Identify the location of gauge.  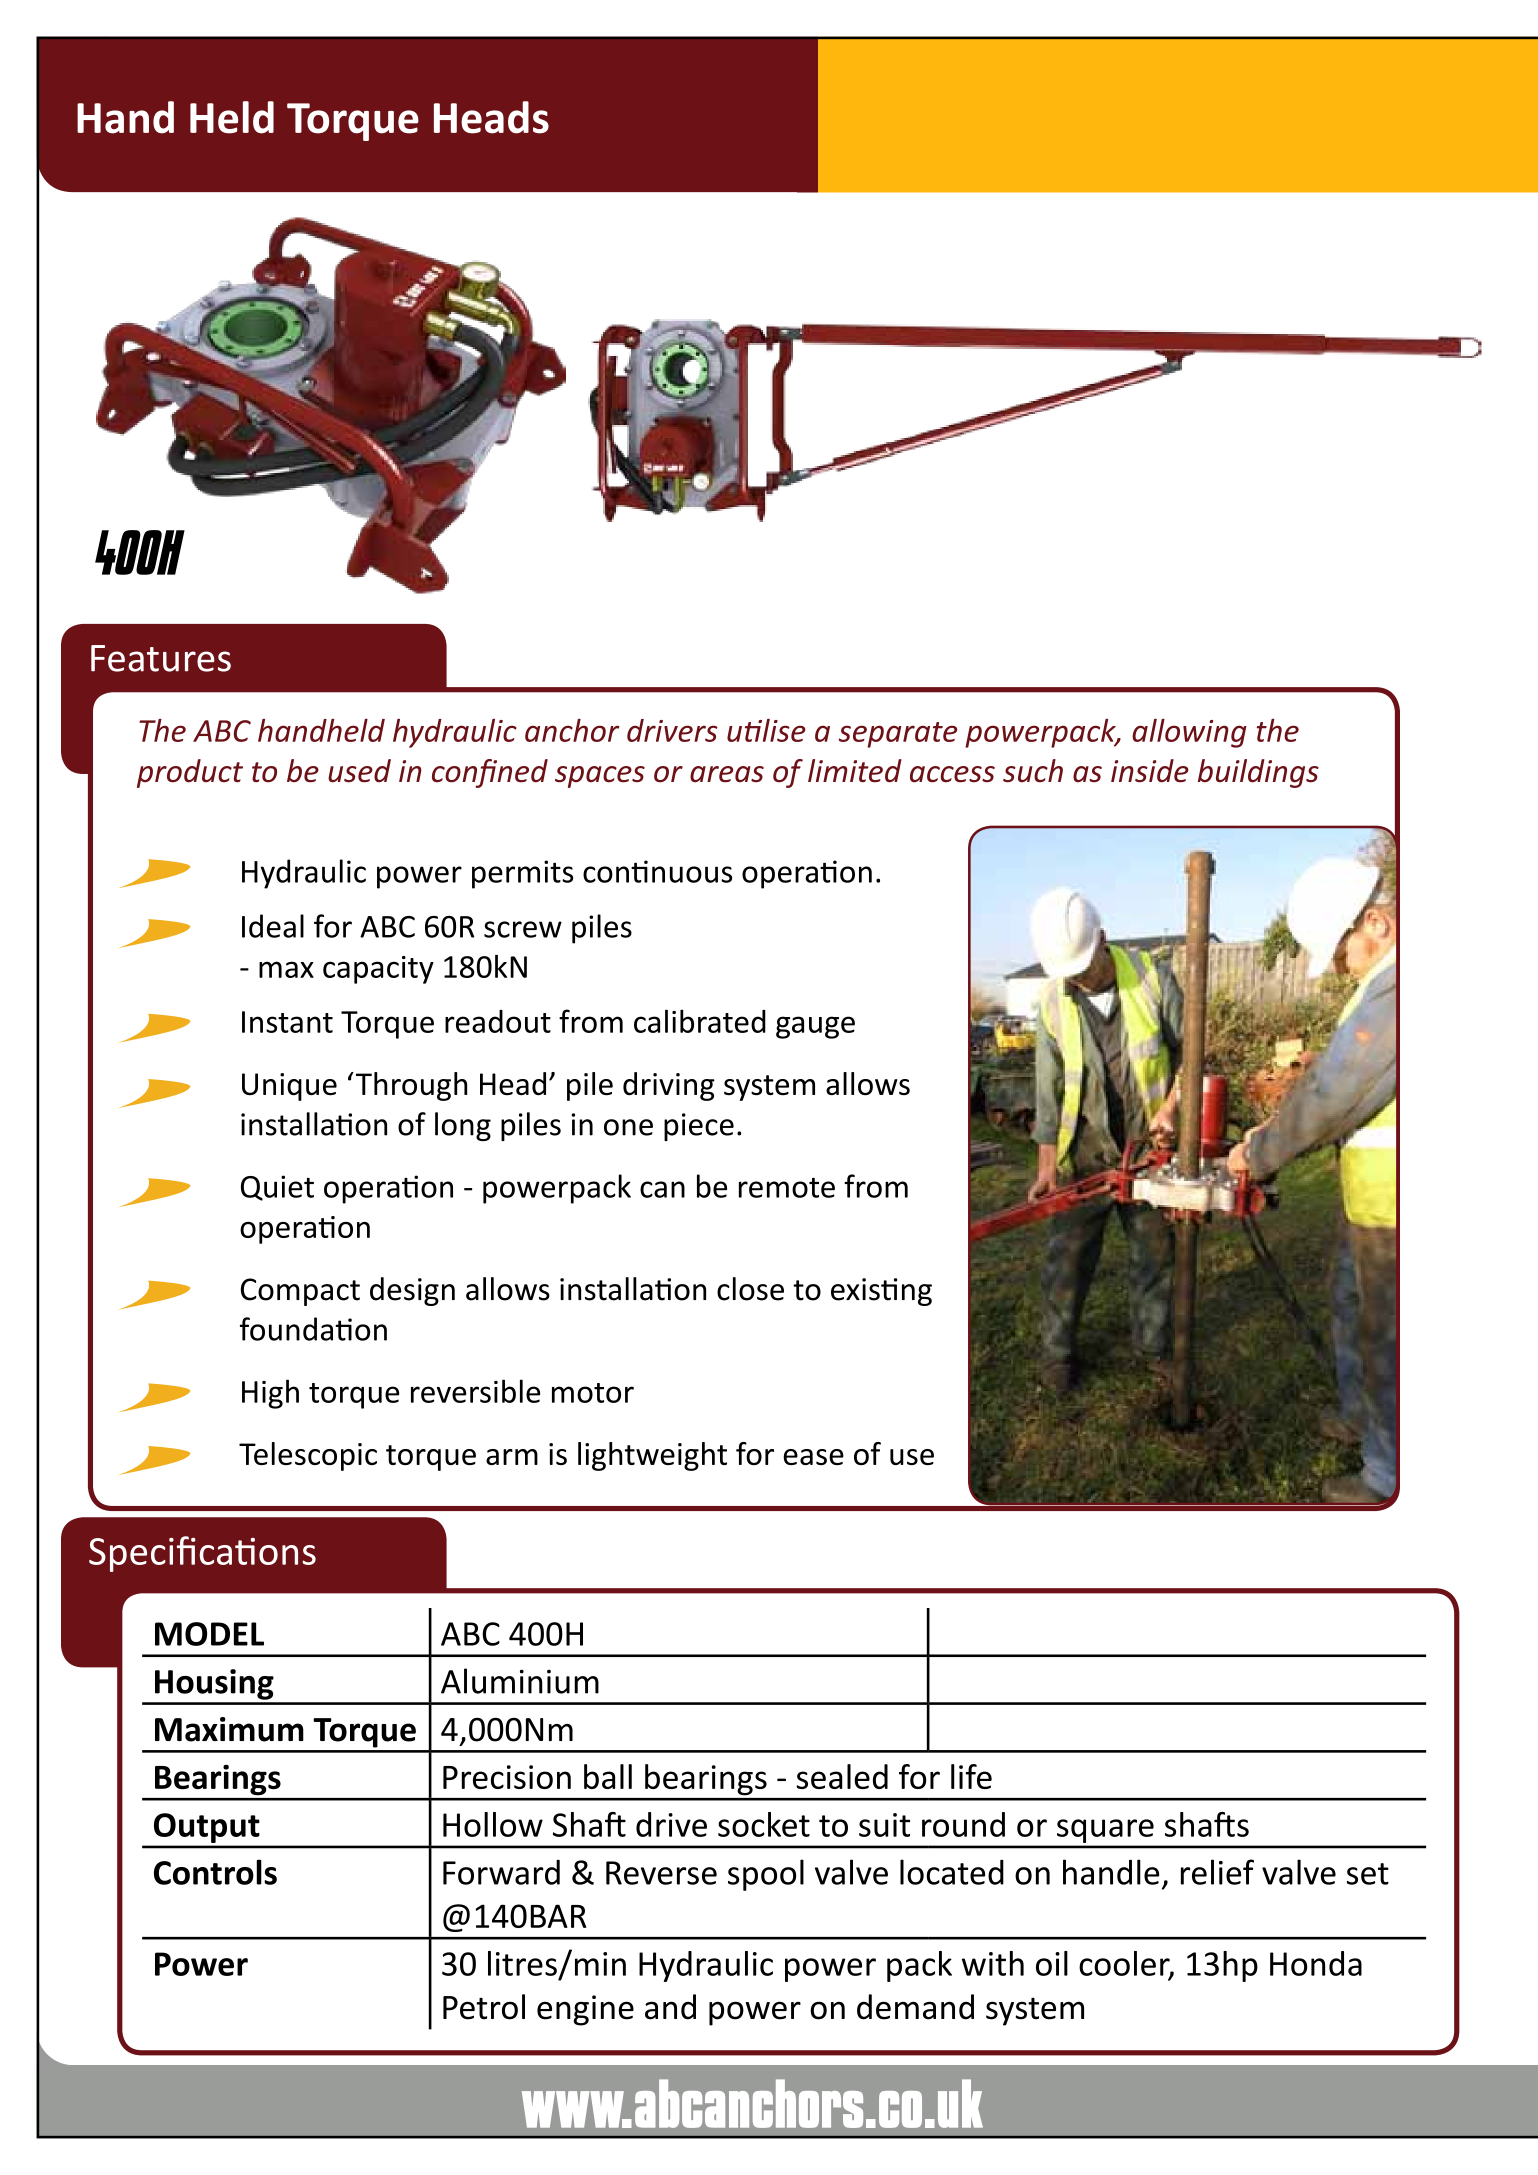
(815, 1027).
